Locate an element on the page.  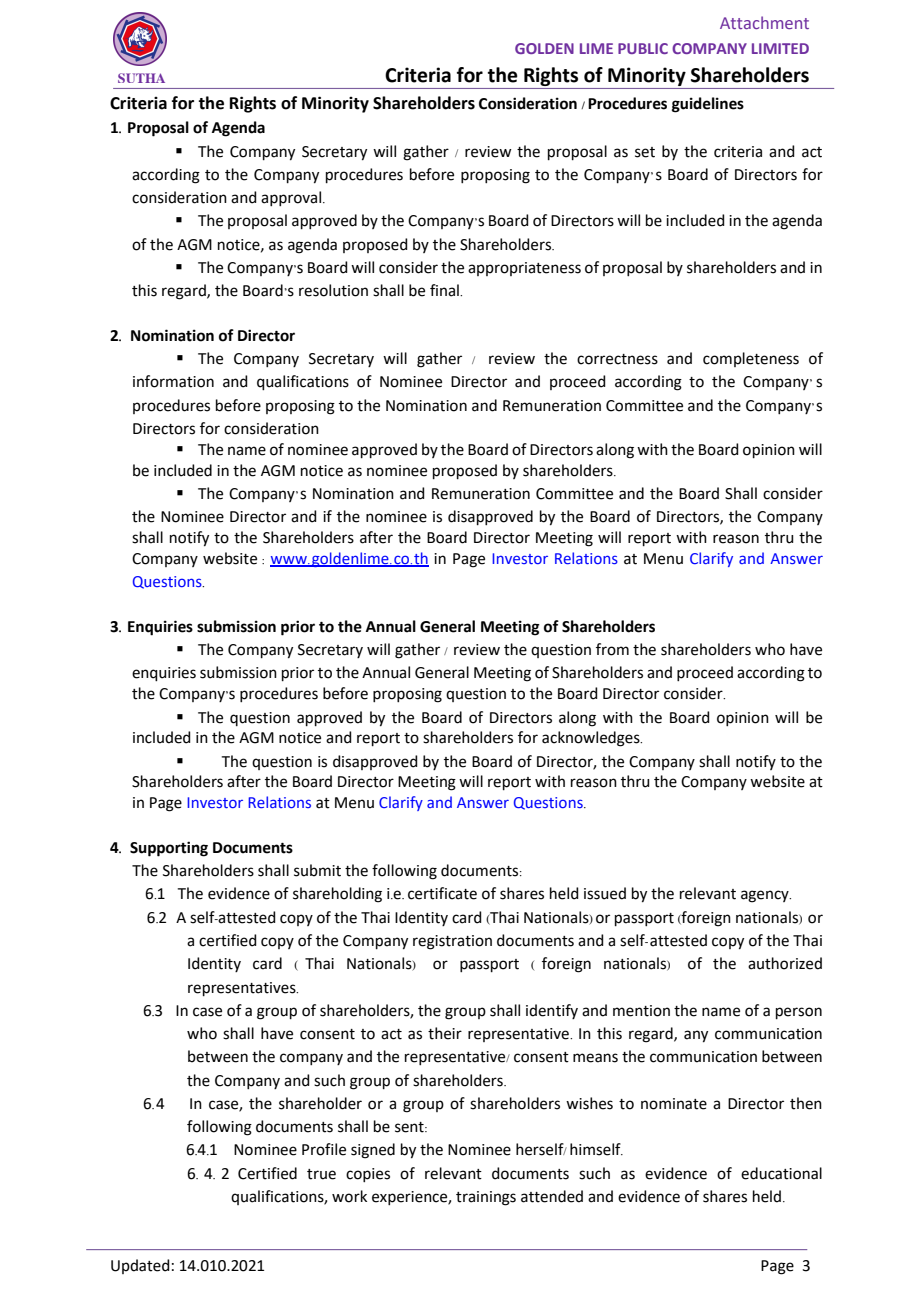
trainings is located at coordinates (486, 1198).
